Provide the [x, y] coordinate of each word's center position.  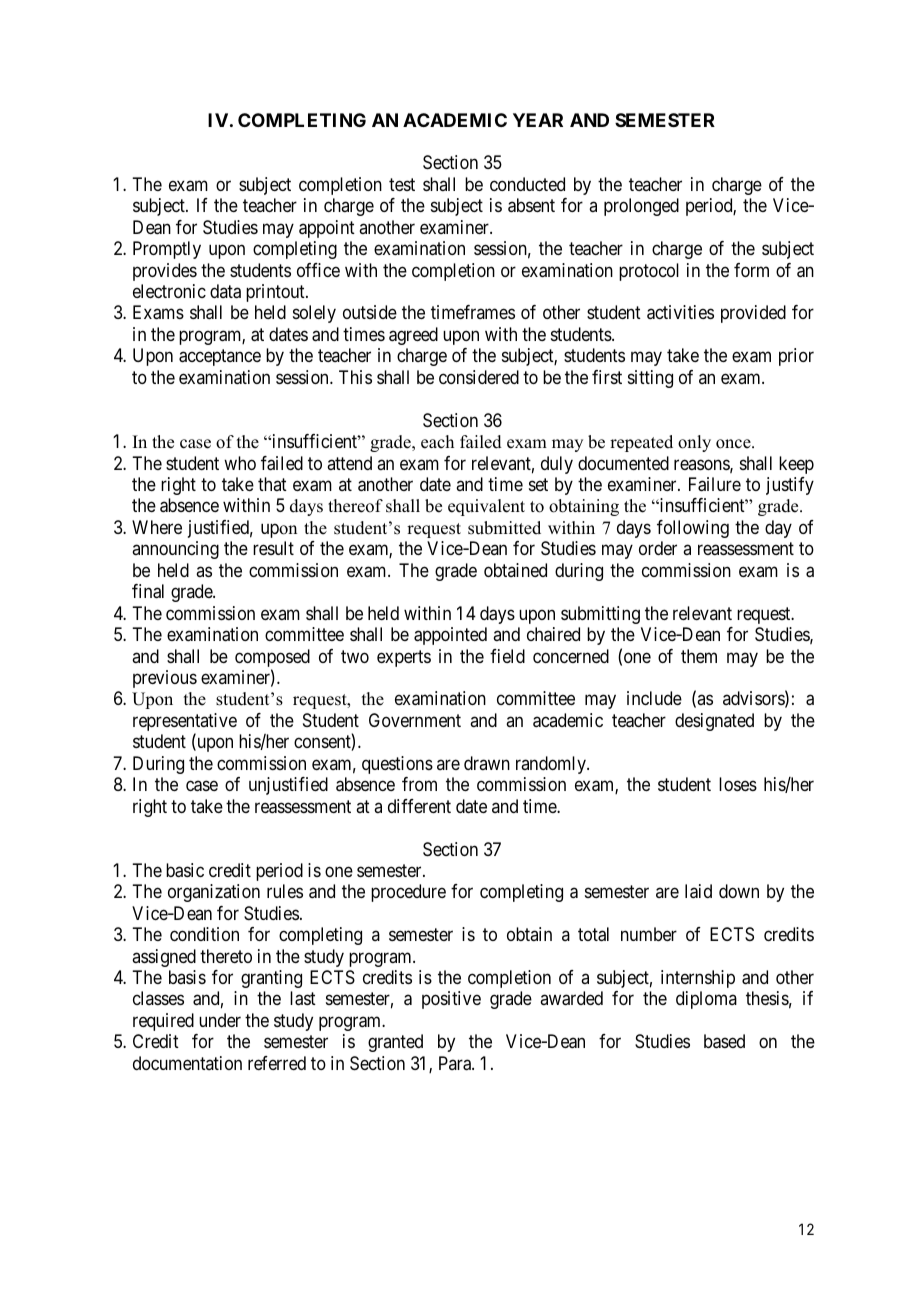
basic [185, 870]
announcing [175, 550]
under [220, 1020]
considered [479, 377]
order [658, 548]
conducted [527, 184]
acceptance [220, 358]
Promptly [167, 250]
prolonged [641, 207]
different [419, 806]
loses [738, 784]
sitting [650, 379]
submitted [504, 528]
